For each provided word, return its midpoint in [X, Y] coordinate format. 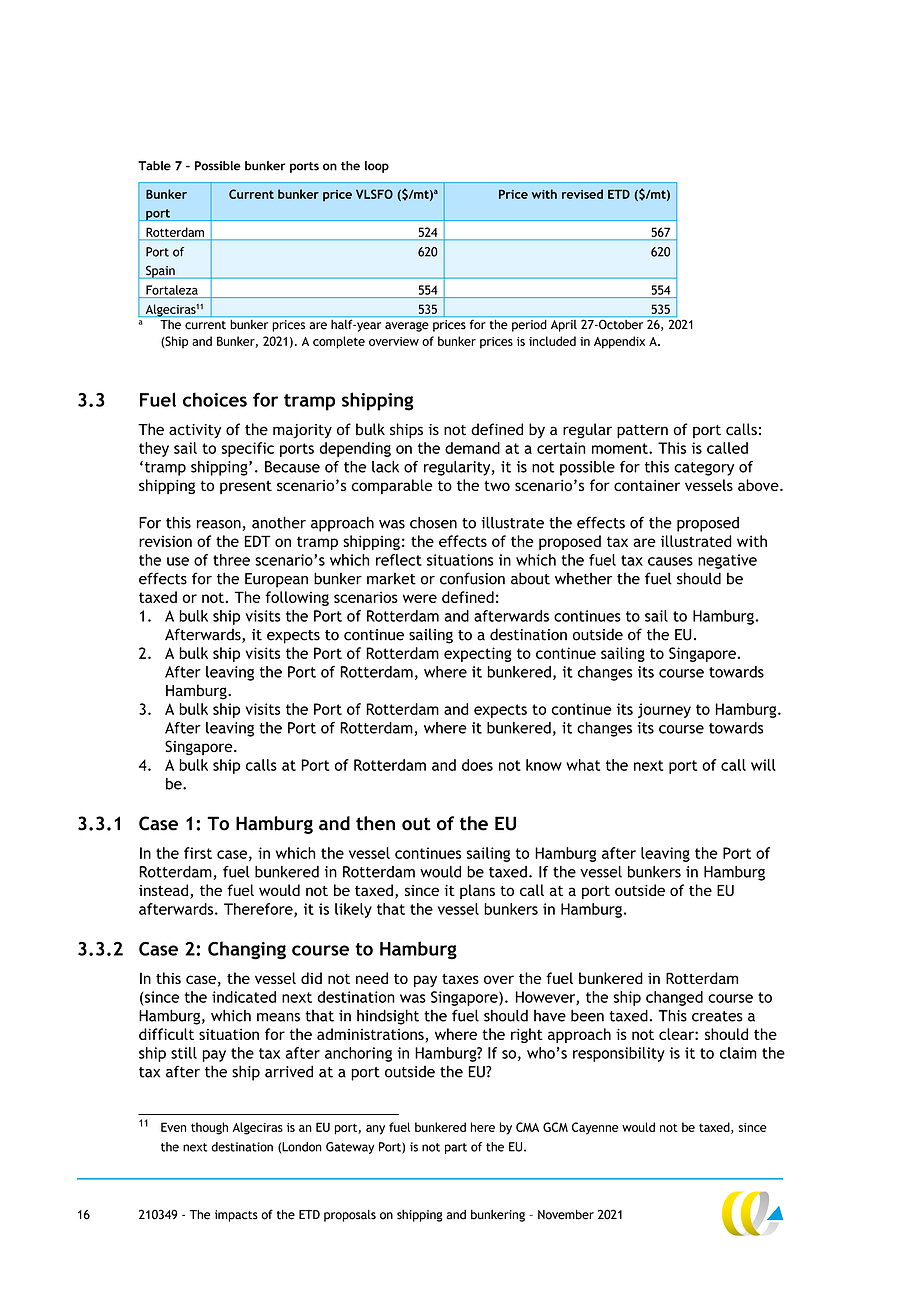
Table [154, 166]
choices [215, 399]
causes [670, 561]
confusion [472, 578]
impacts [236, 1216]
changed [674, 998]
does [477, 765]
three [231, 560]
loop [377, 167]
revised [582, 194]
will [763, 765]
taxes [460, 978]
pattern [642, 432]
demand [472, 448]
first [198, 853]
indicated [244, 997]
